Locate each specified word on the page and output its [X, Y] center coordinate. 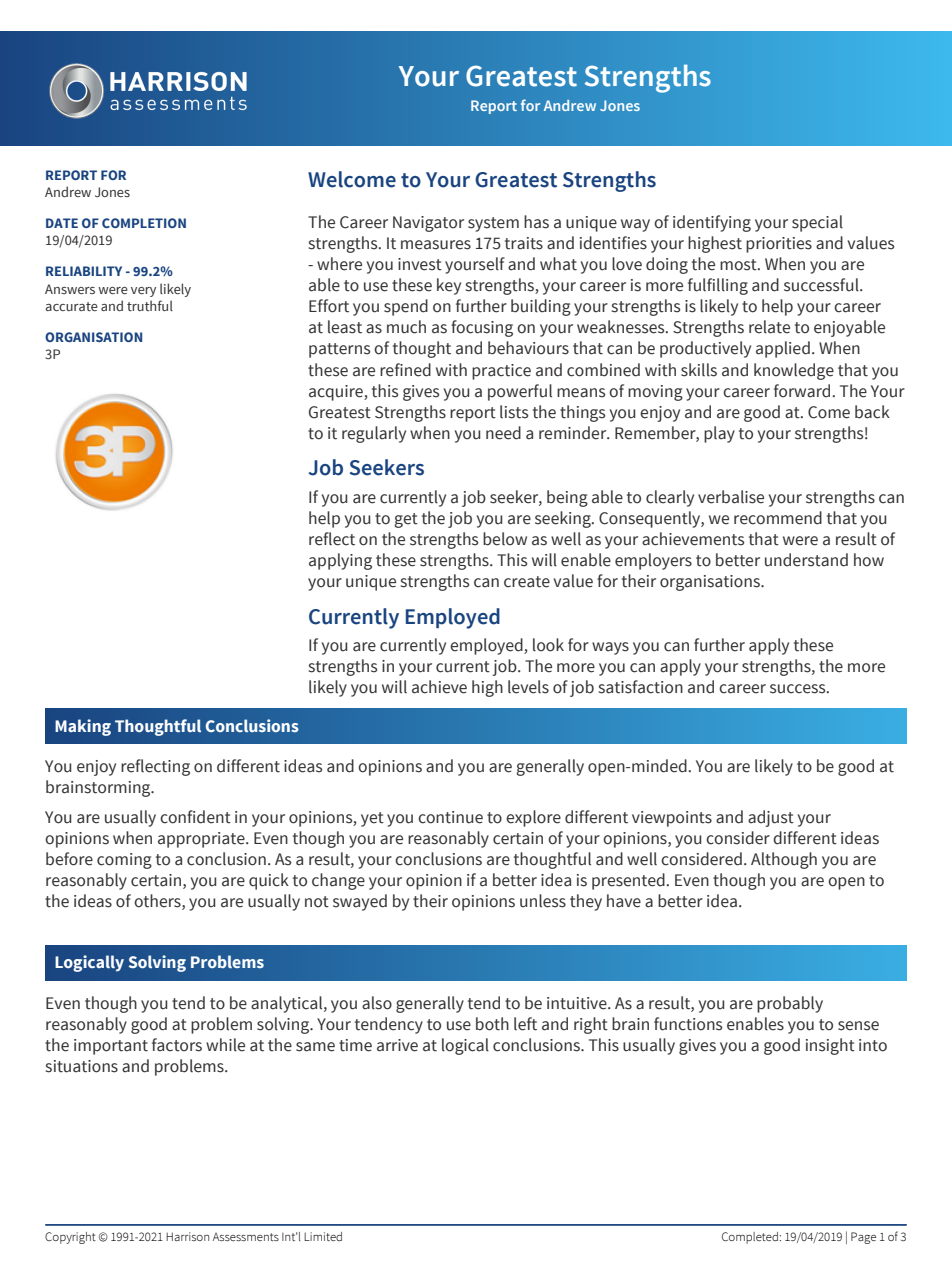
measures [436, 245]
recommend [778, 518]
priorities [779, 245]
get [406, 520]
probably [790, 1004]
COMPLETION [144, 223]
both [492, 1024]
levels [528, 687]
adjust [771, 818]
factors [177, 1045]
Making [83, 727]
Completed [750, 1238]
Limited [323, 1236]
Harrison [187, 1236]
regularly [374, 434]
